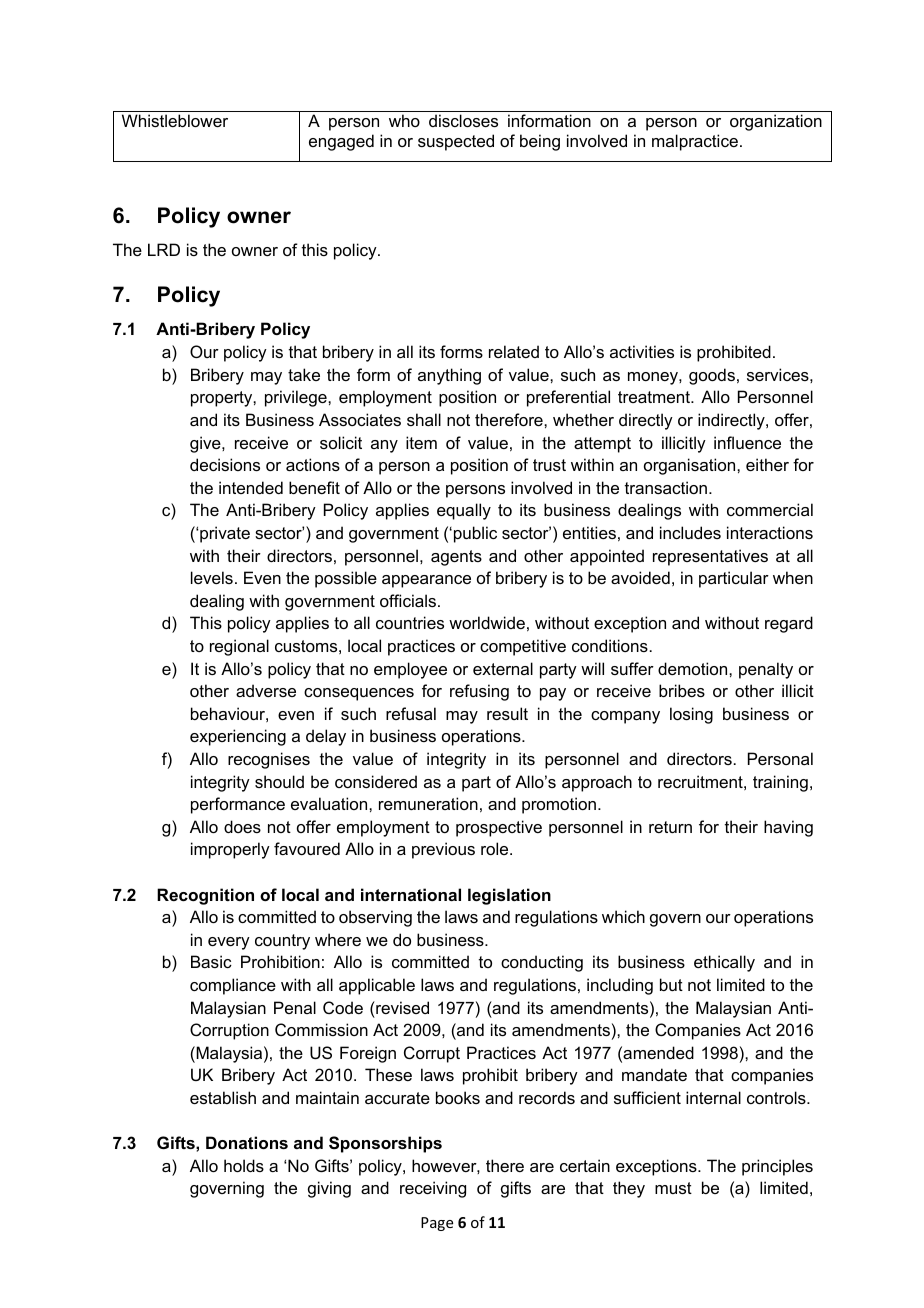 The image size is (924, 1308). What do you see at coordinates (175, 120) in the screenshot?
I see `Whistleblower` at bounding box center [175, 120].
